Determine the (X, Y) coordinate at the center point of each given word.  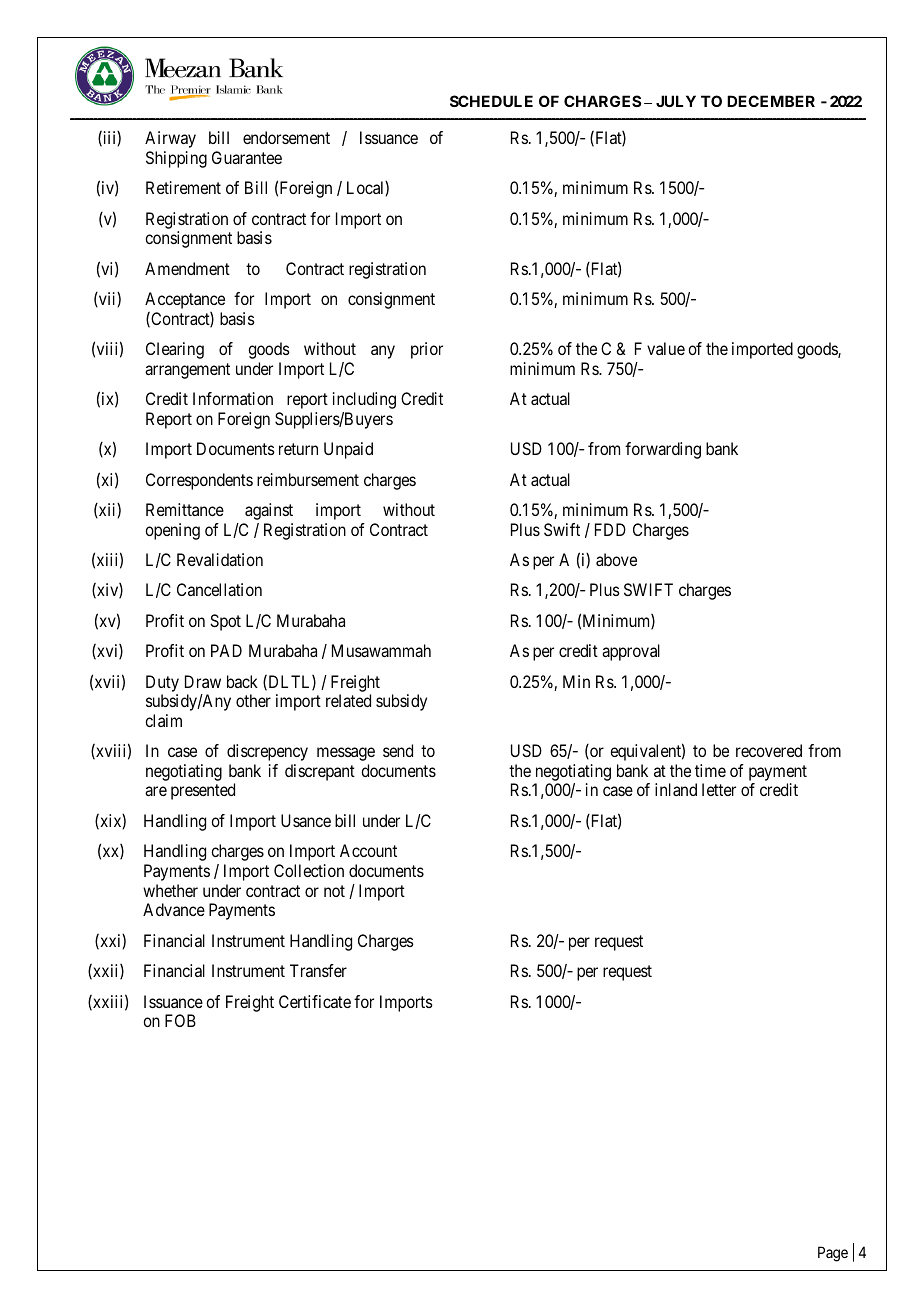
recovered (769, 750)
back (242, 681)
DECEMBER (771, 101)
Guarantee (247, 157)
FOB (180, 1020)
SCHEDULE (491, 101)
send (398, 750)
